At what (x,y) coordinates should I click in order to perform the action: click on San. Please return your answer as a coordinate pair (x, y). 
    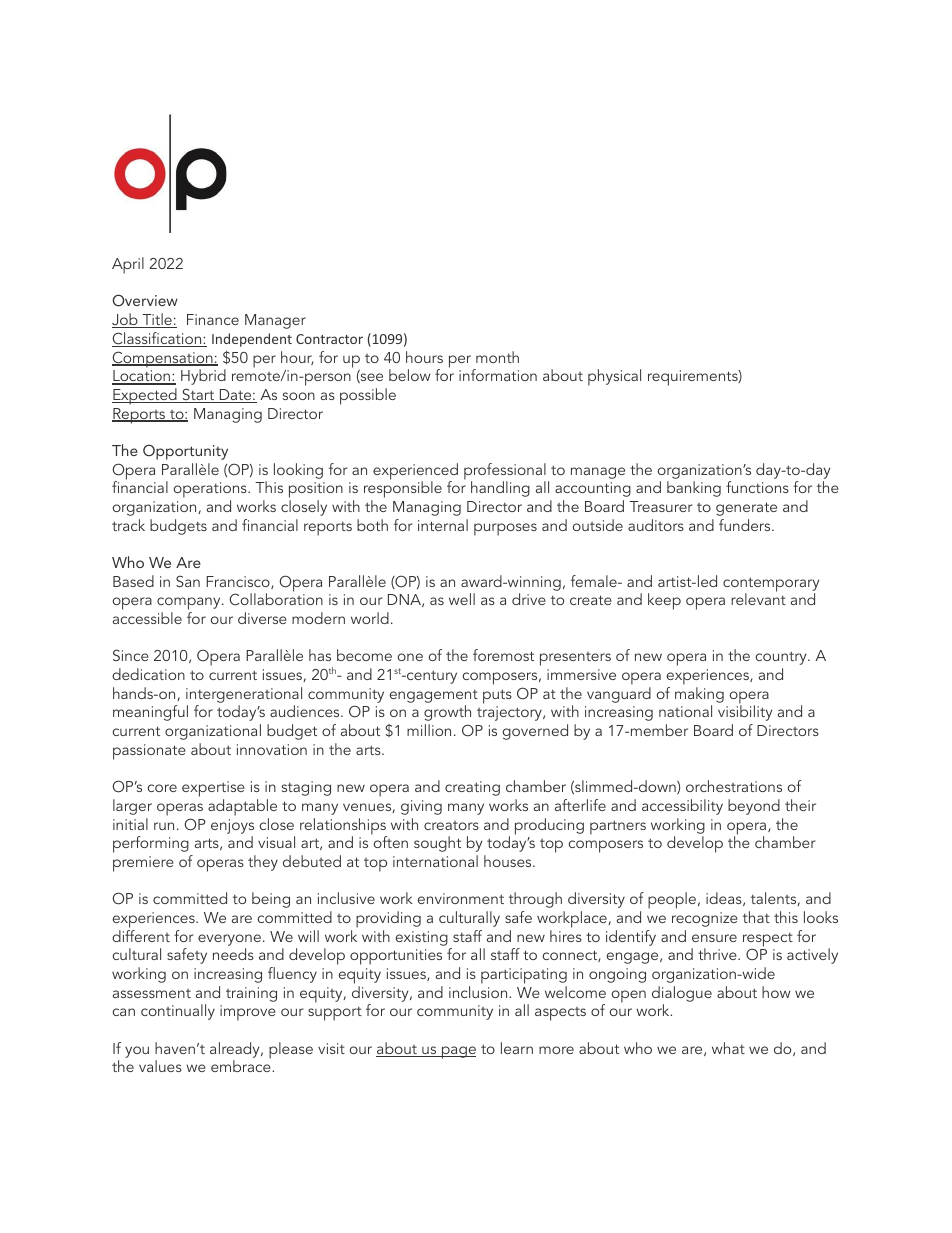
    Looking at the image, I should click on (188, 581).
